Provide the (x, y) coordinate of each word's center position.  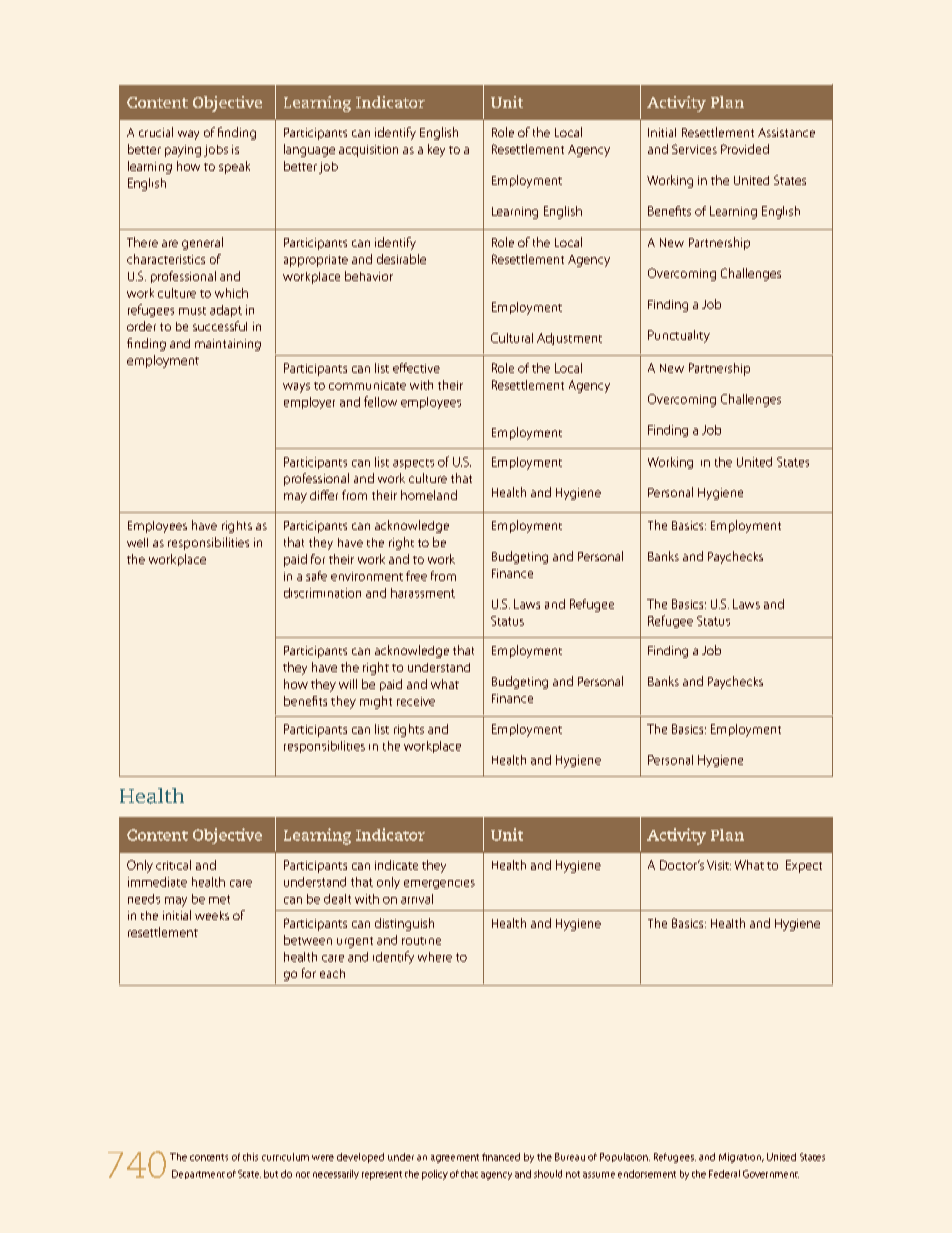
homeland (429, 495)
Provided (745, 149)
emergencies (439, 884)
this (250, 1157)
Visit (719, 865)
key (436, 150)
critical (173, 865)
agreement (455, 1158)
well (137, 542)
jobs (216, 151)
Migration (741, 1158)
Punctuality (679, 336)
